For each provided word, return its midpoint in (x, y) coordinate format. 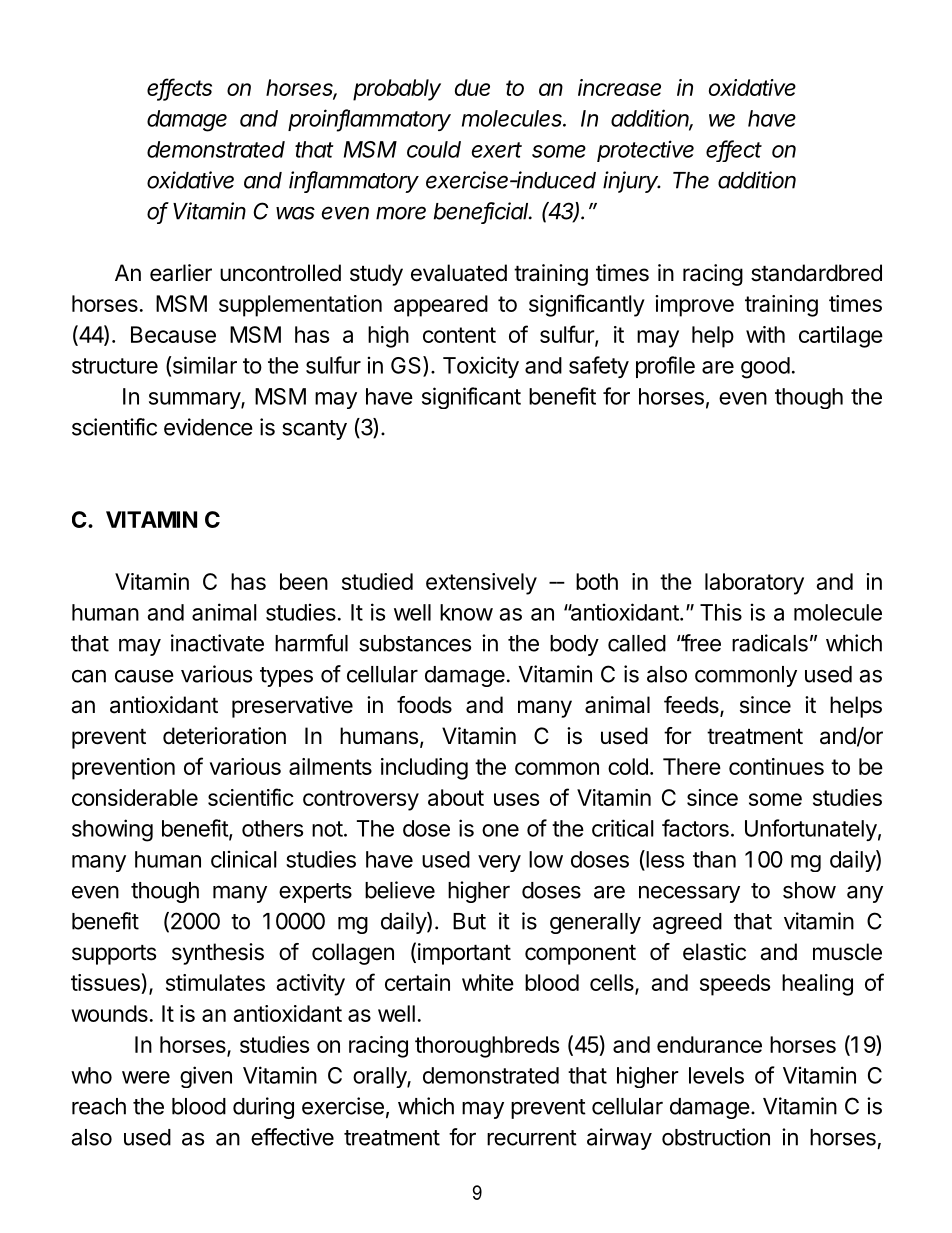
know (466, 612)
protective (645, 151)
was (295, 213)
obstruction (716, 1137)
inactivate (217, 643)
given (206, 1077)
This (721, 612)
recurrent (532, 1138)
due (472, 87)
